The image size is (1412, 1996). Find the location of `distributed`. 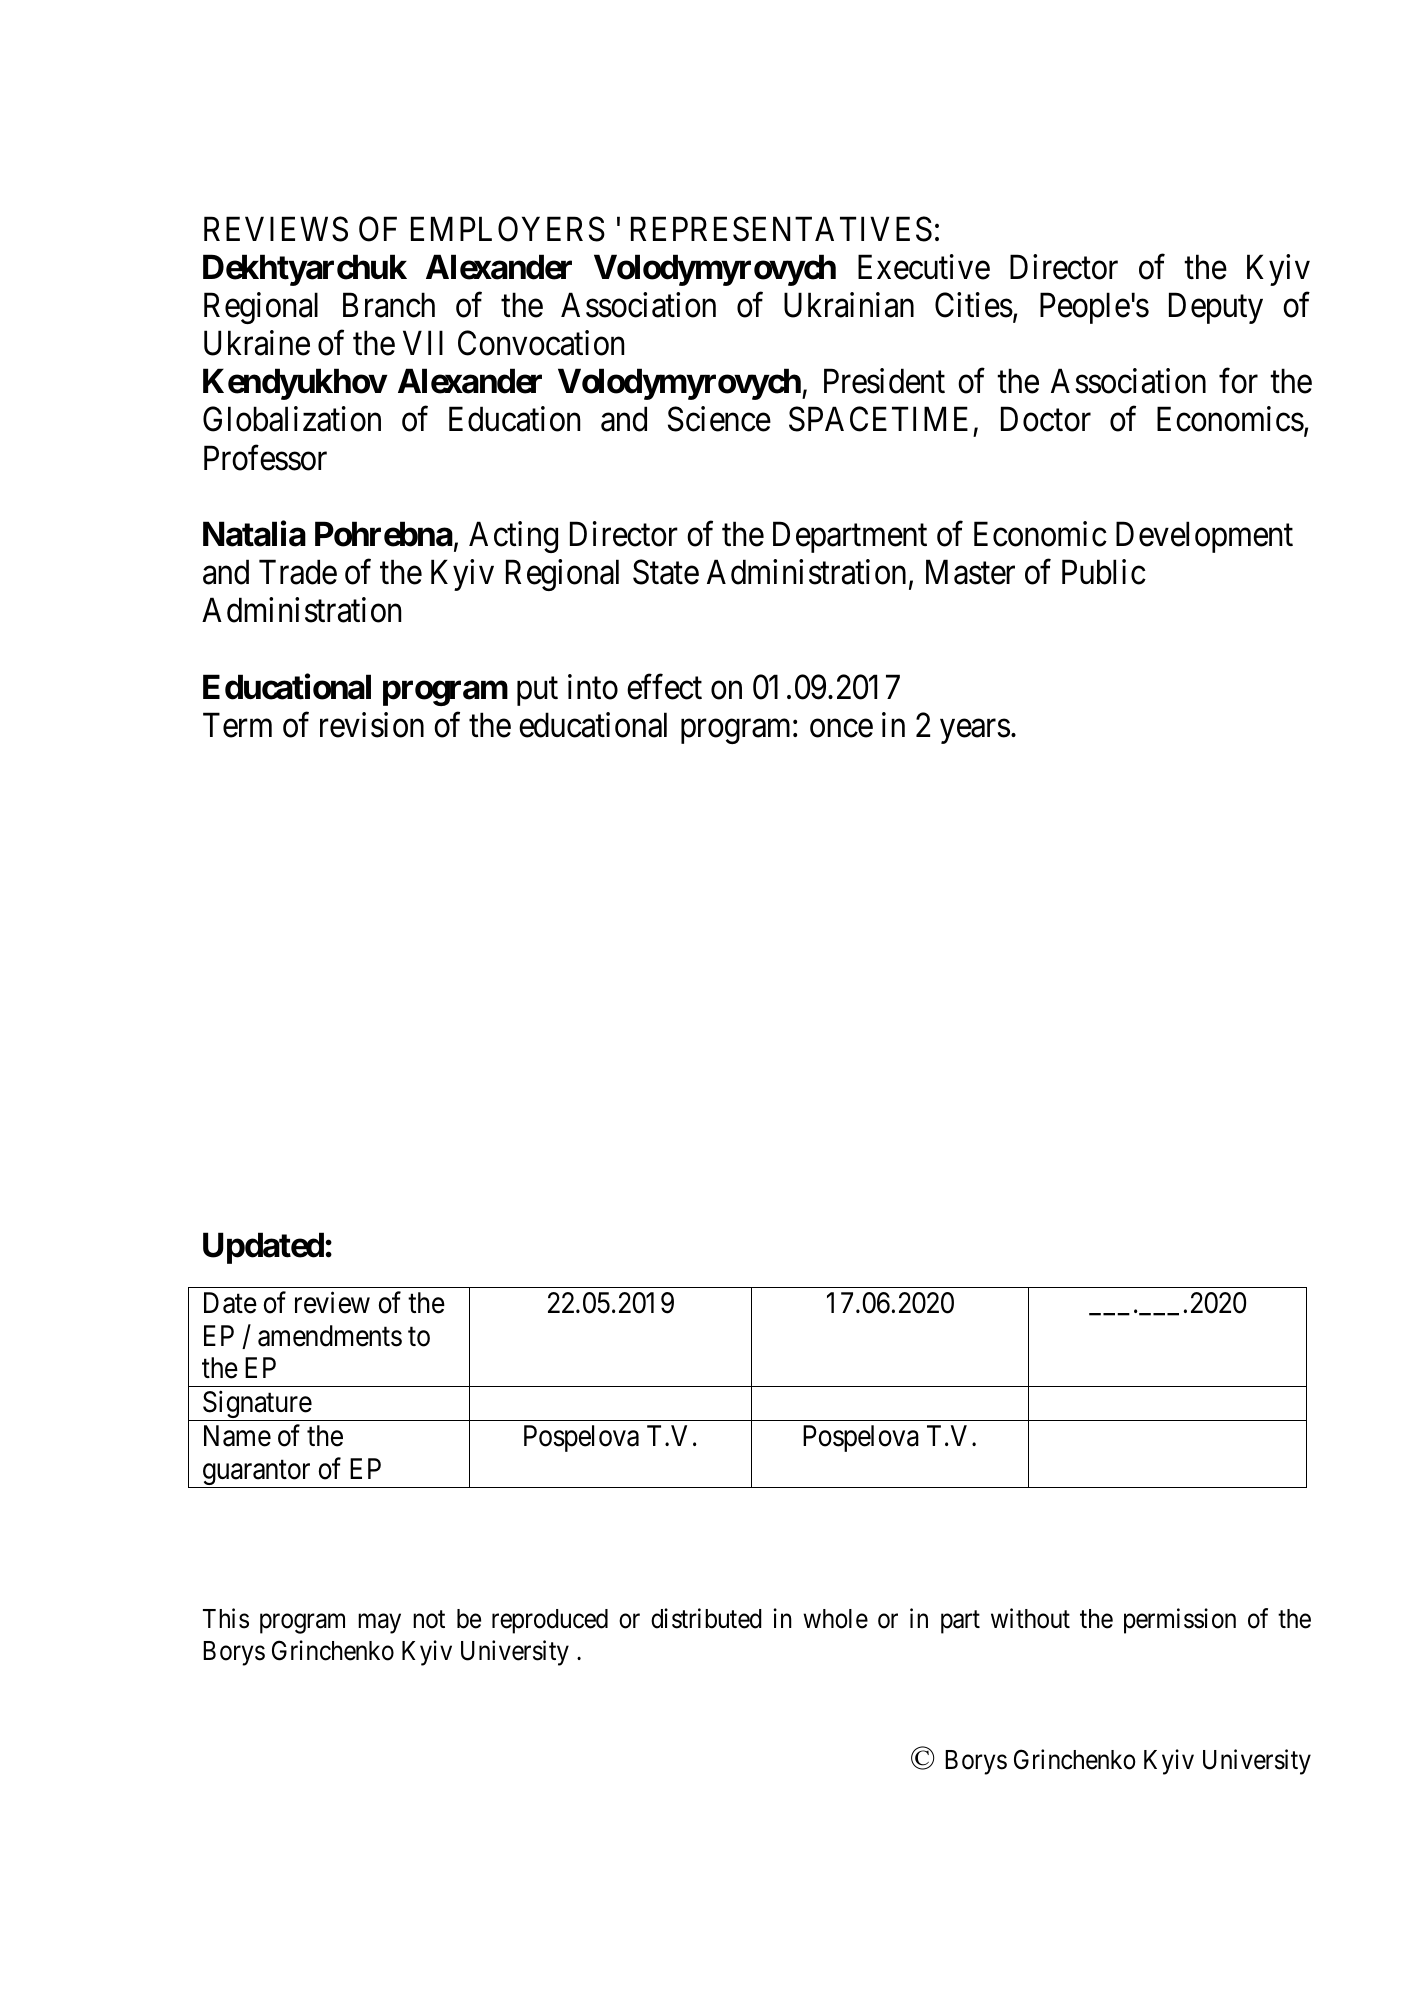

distributed is located at coordinates (706, 1618).
